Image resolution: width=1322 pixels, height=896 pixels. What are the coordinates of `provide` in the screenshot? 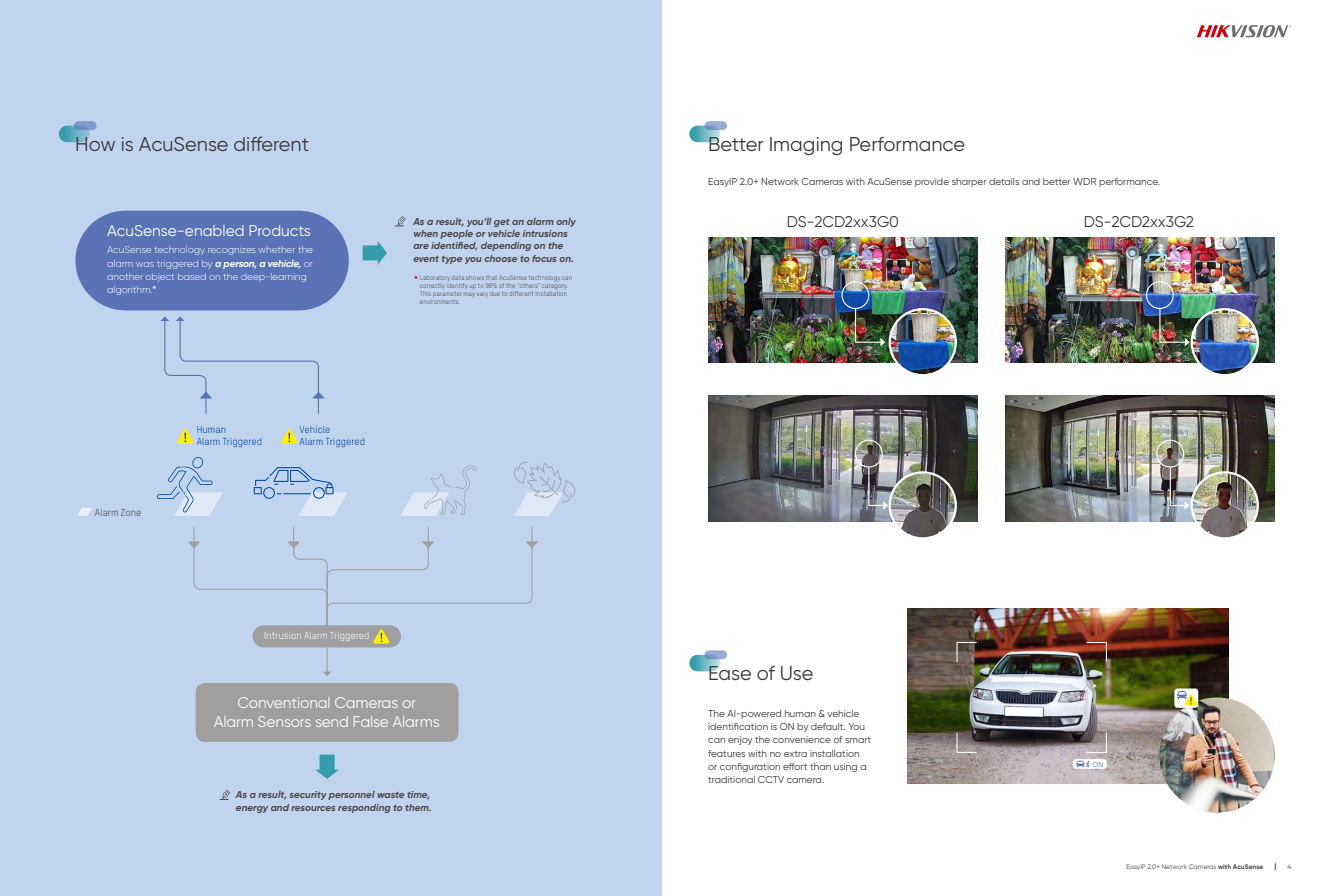 It's located at (932, 182).
